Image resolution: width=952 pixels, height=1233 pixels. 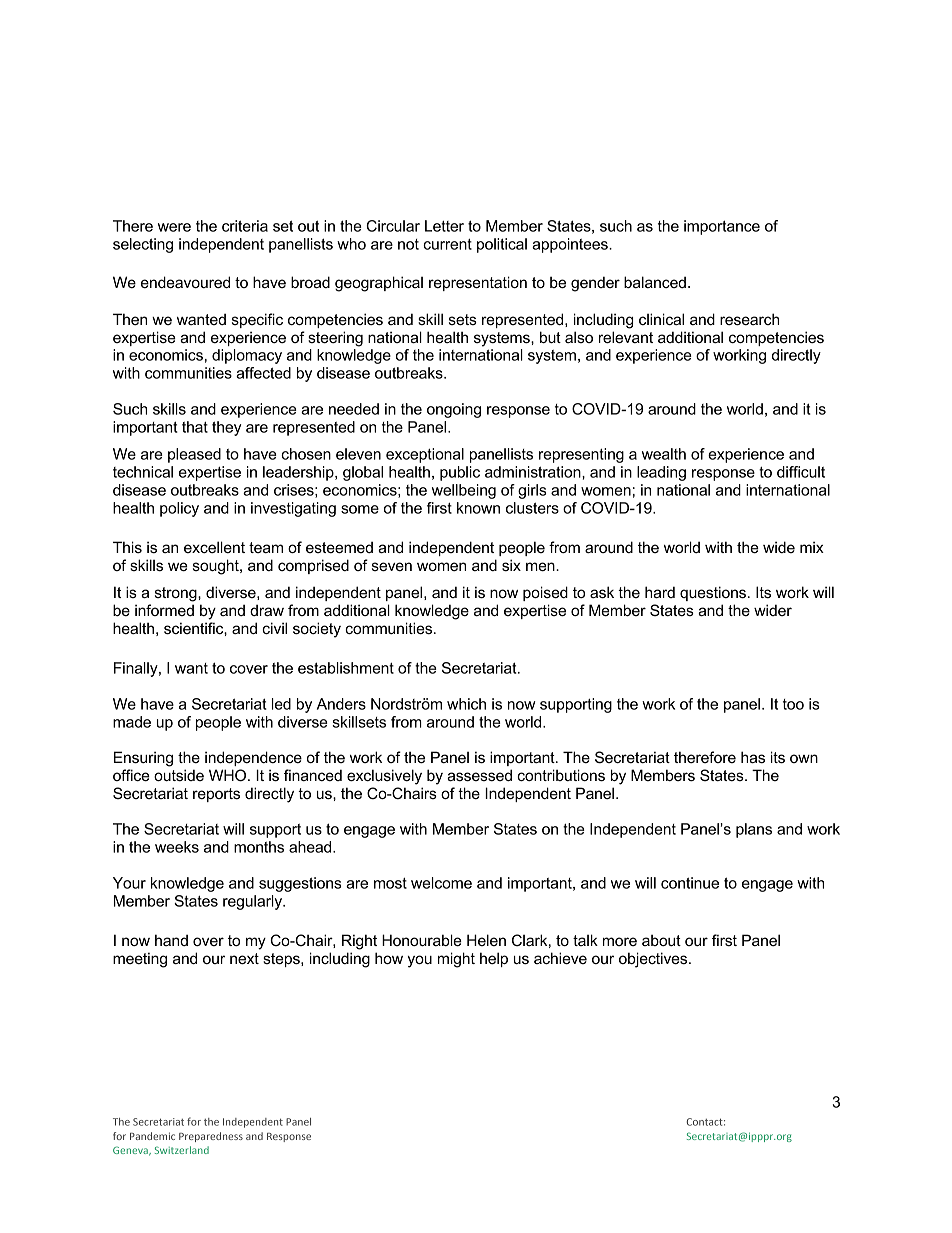 What do you see at coordinates (185, 282) in the document?
I see `endeavoured` at bounding box center [185, 282].
